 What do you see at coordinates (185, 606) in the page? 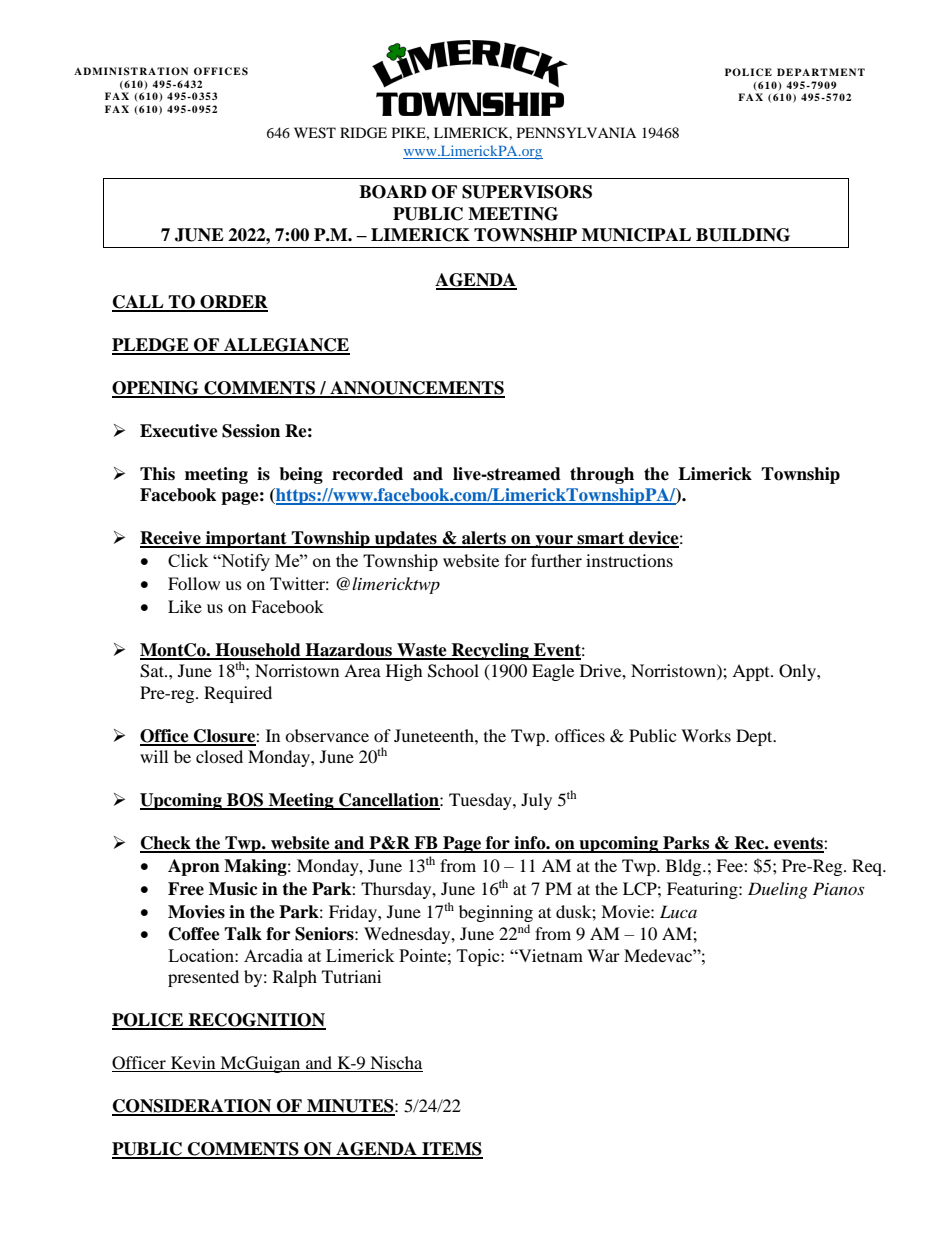
I see `Like` at bounding box center [185, 606].
